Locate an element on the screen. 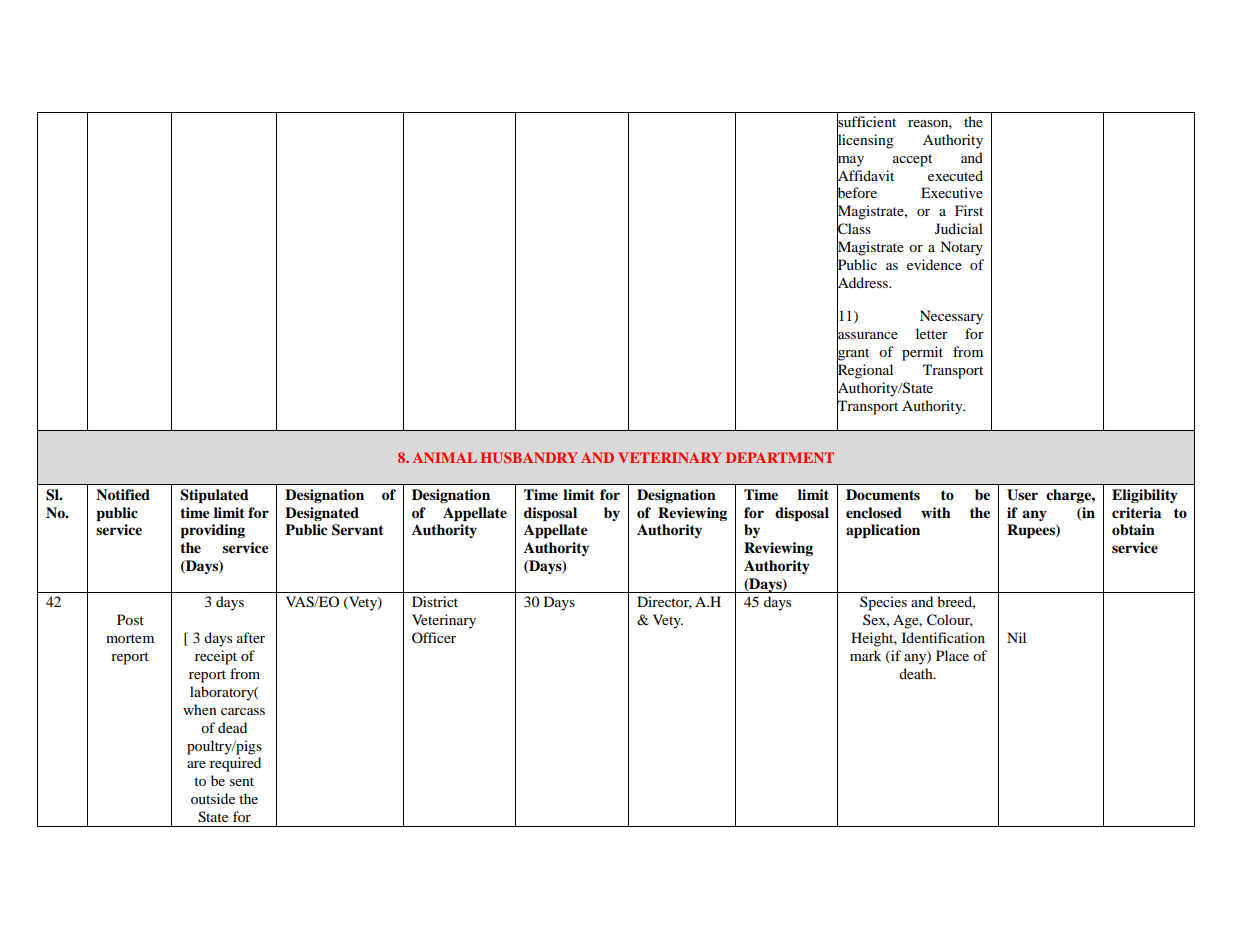  may is located at coordinates (850, 160).
